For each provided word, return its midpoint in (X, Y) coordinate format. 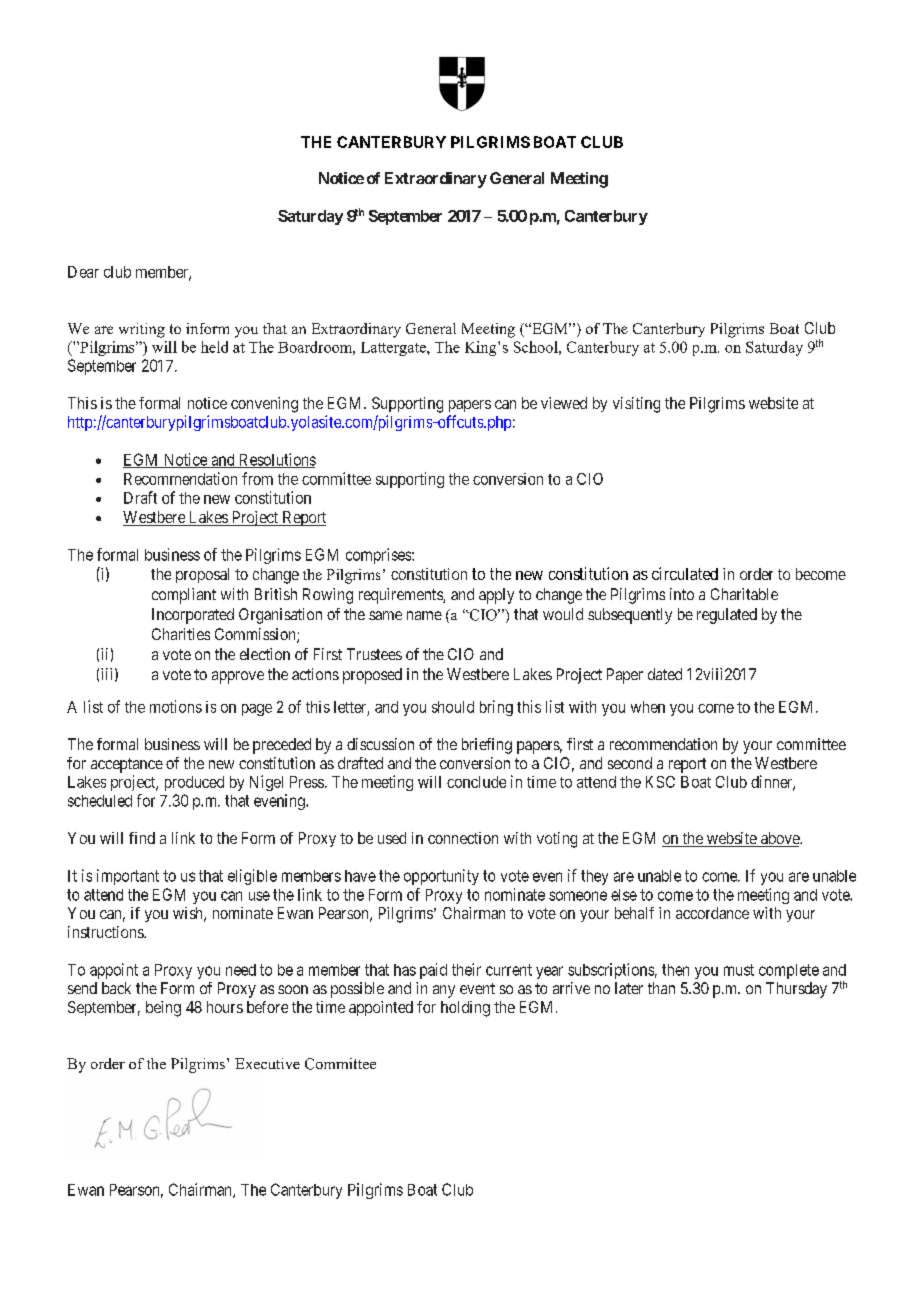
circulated (685, 573)
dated (665, 674)
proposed (372, 676)
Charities (181, 634)
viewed (564, 403)
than (661, 988)
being (163, 1009)
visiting (636, 405)
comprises (379, 556)
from (257, 478)
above (780, 839)
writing (142, 330)
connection (463, 838)
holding (465, 1009)
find (142, 838)
